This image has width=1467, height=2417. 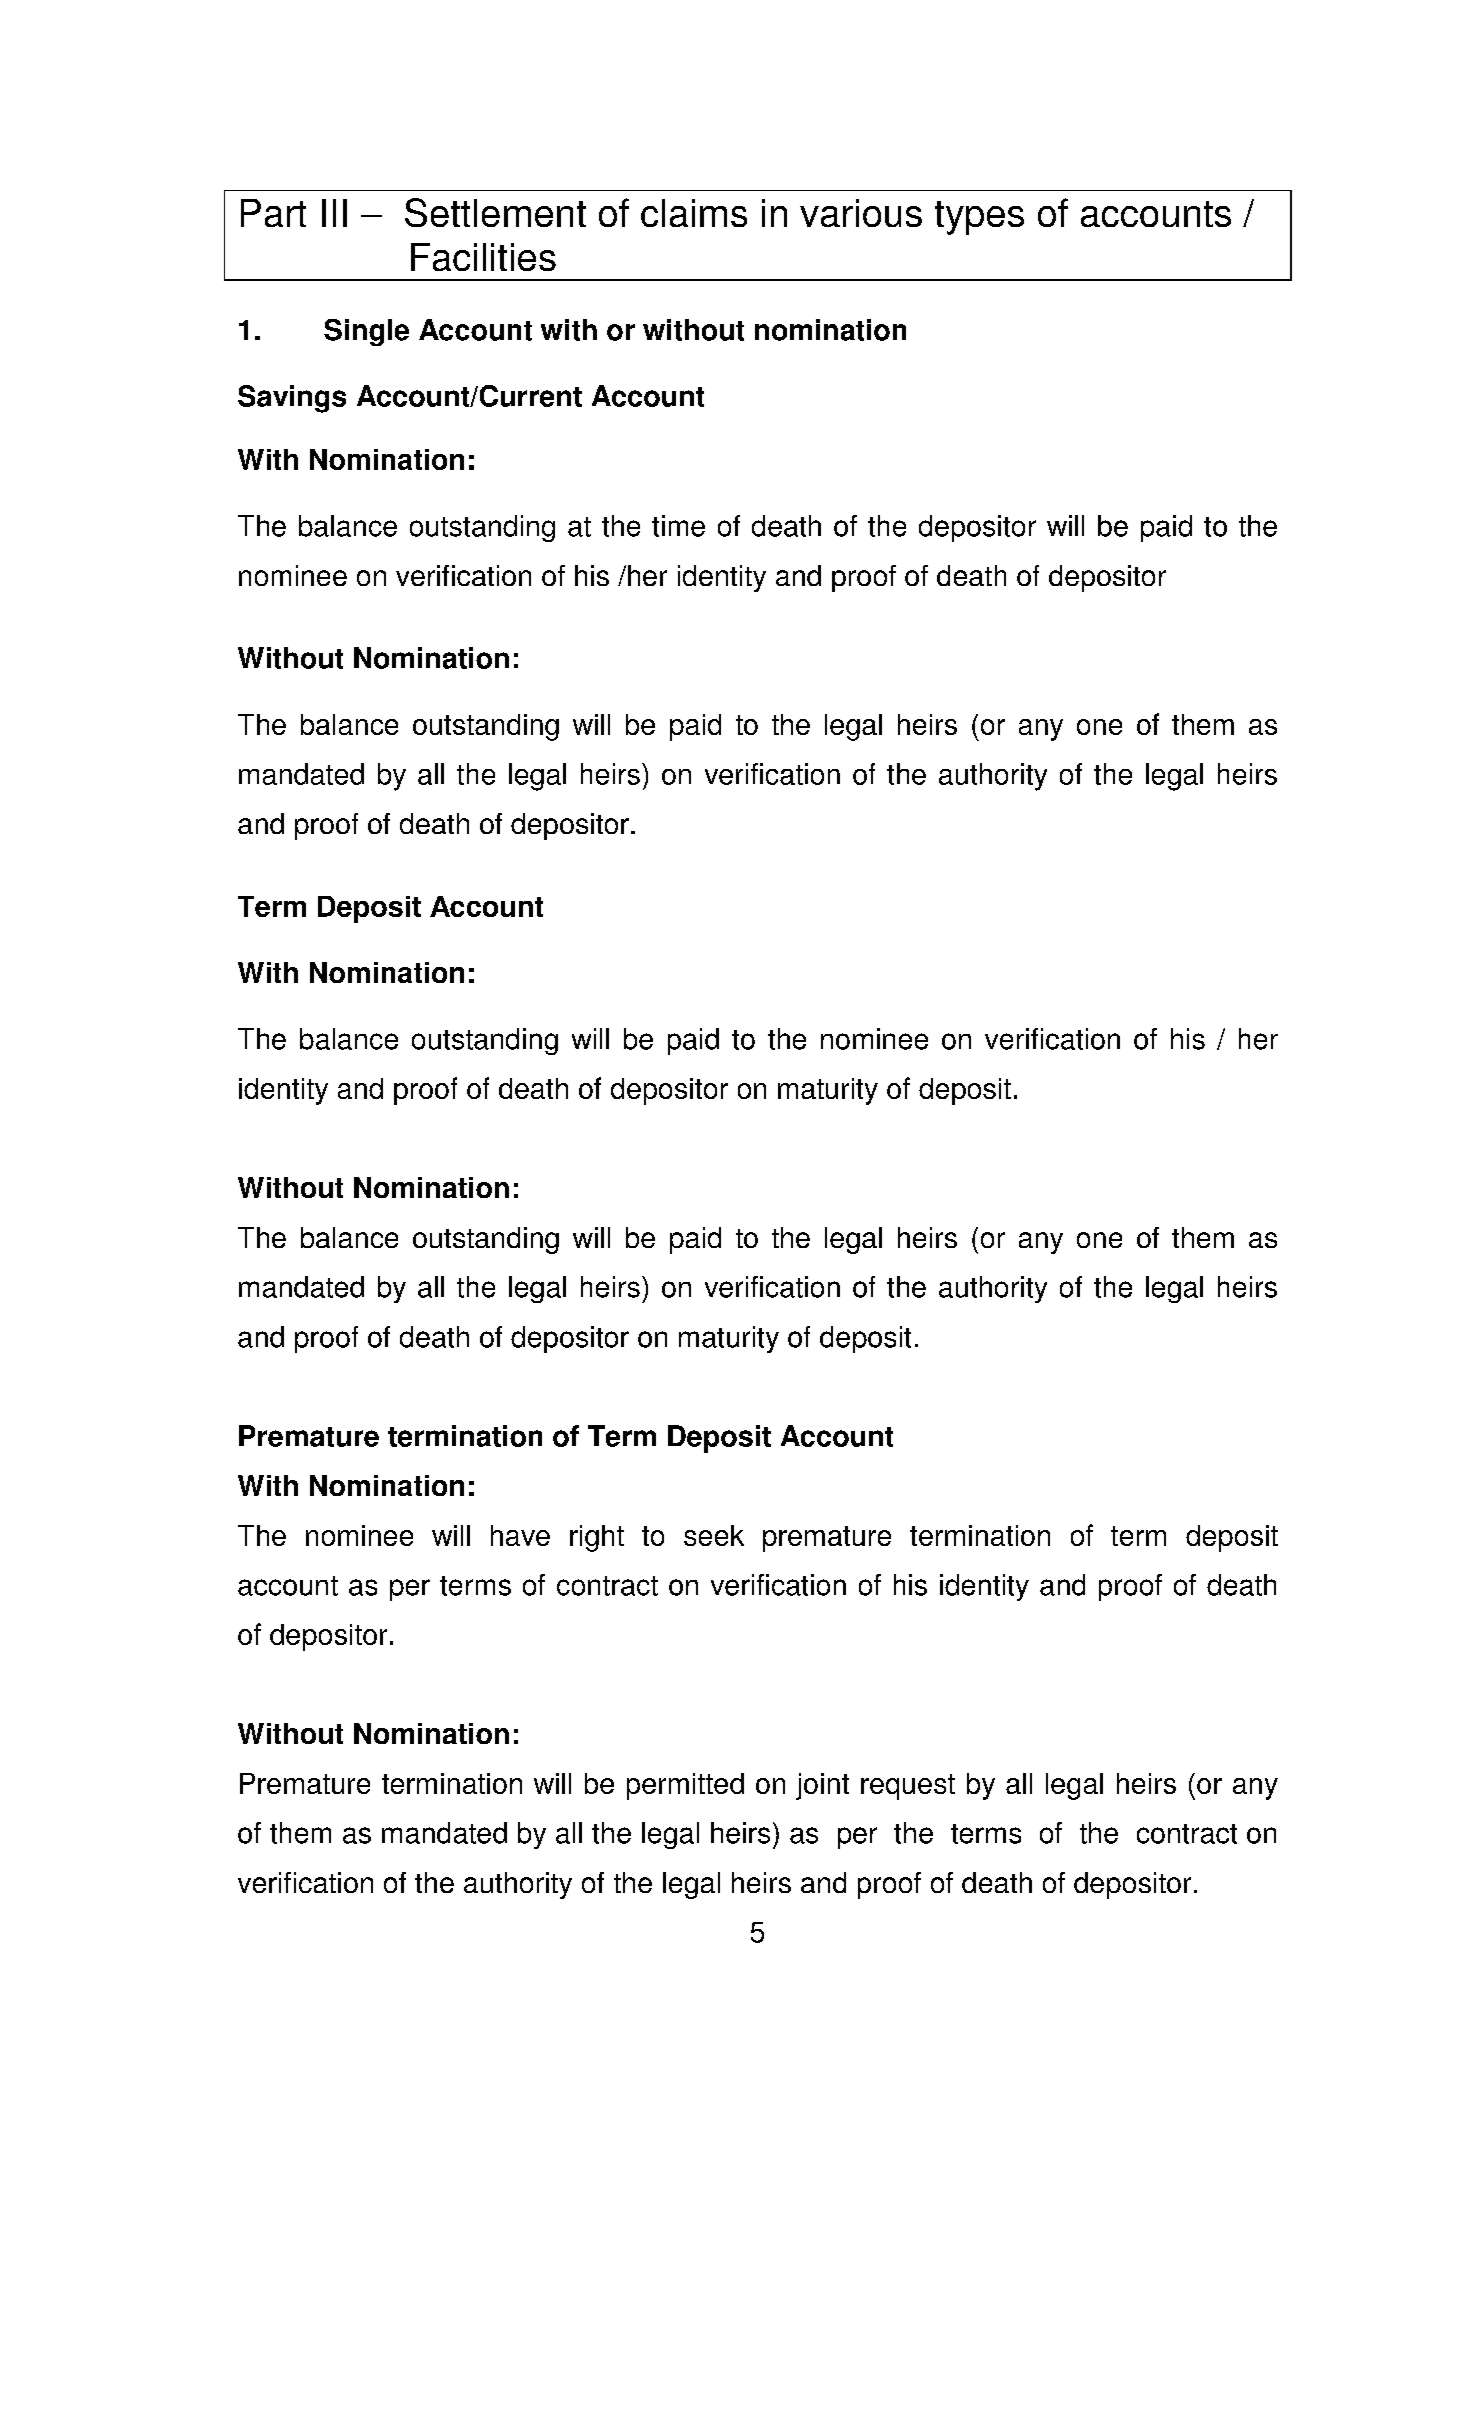 I want to click on types, so click(x=979, y=218).
